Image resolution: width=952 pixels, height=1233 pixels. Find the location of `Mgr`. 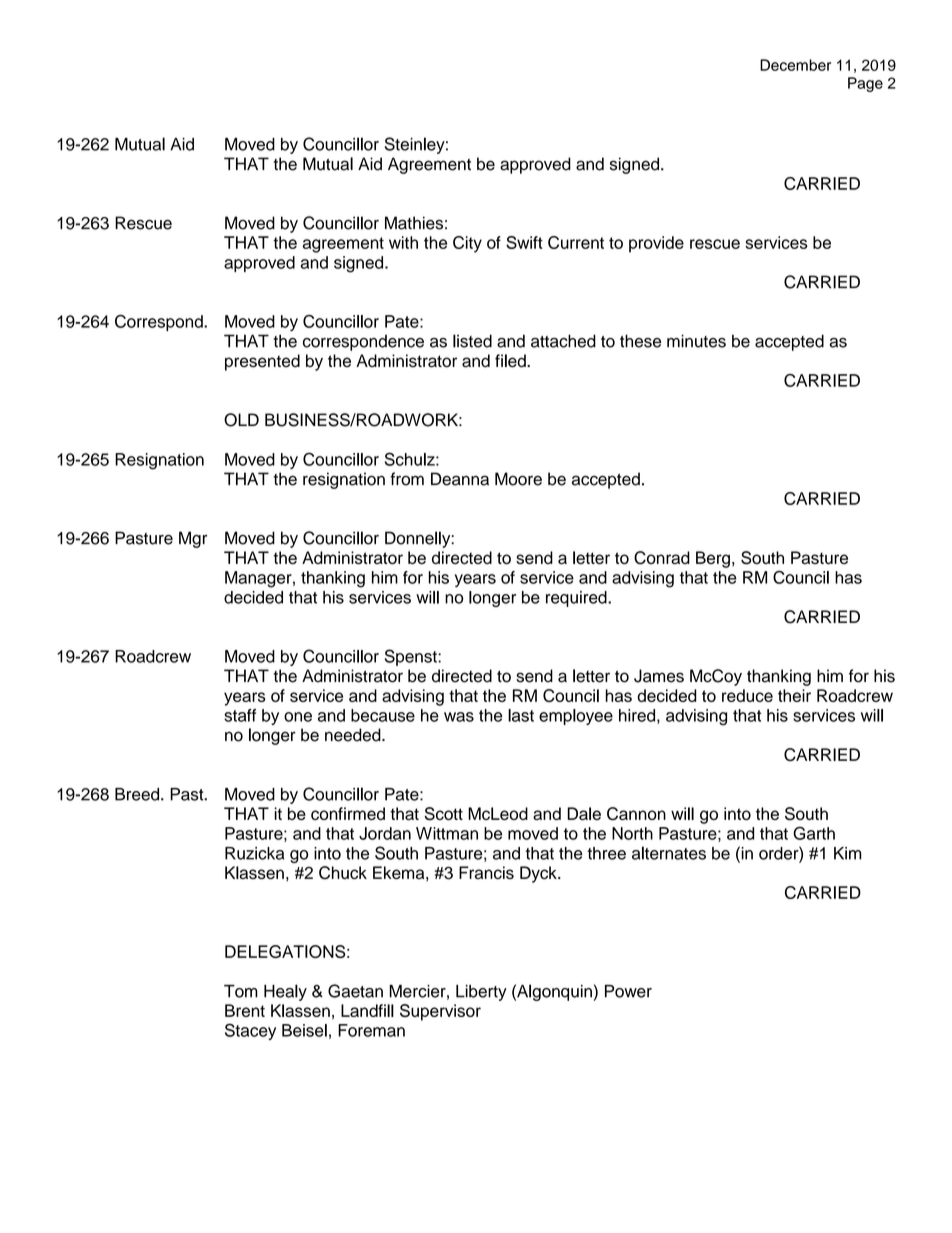

Mgr is located at coordinates (193, 539).
